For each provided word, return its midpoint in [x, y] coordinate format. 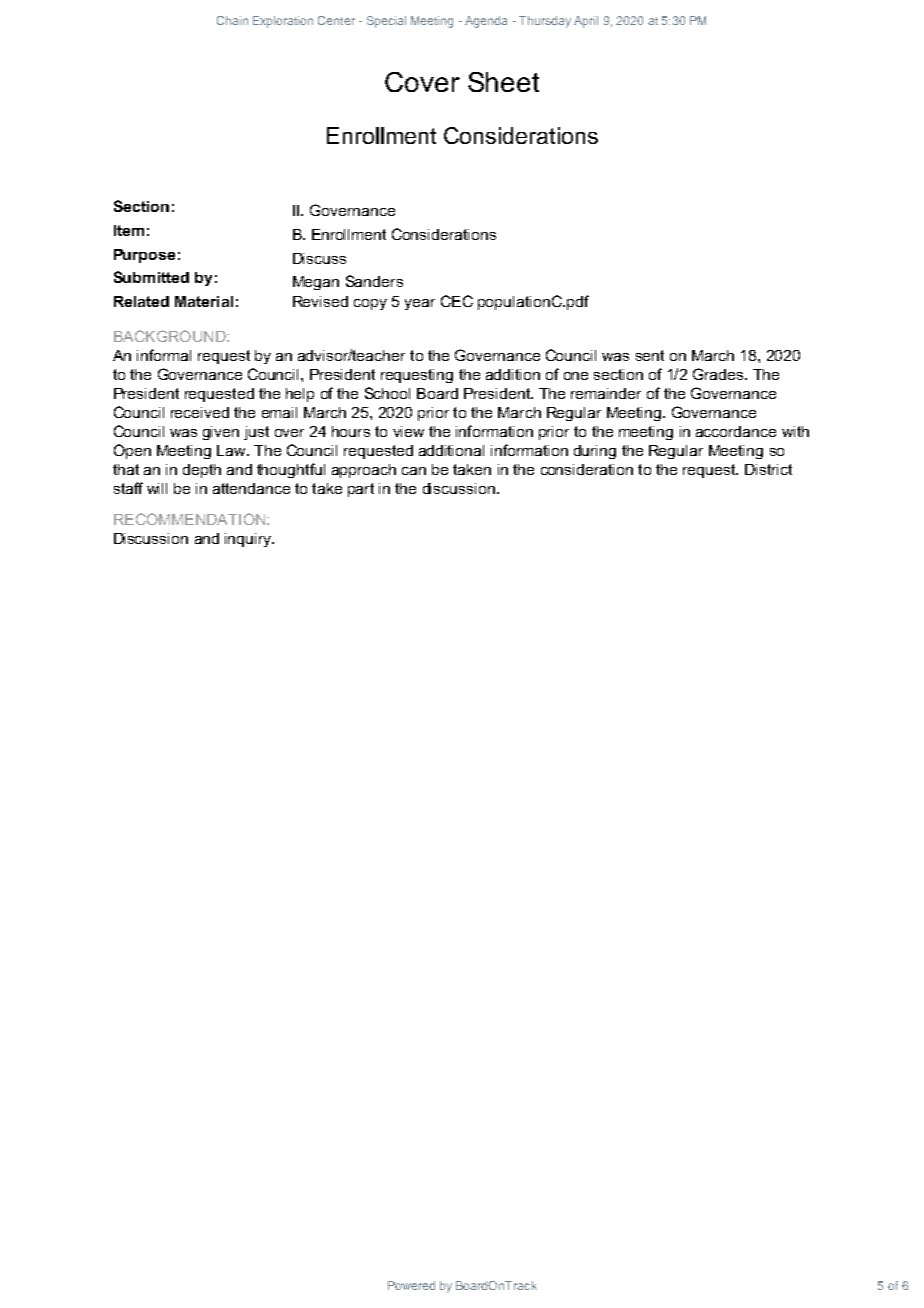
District [768, 469]
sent [650, 355]
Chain [232, 20]
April [586, 22]
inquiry [249, 540]
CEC [457, 301]
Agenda [486, 22]
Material [204, 301]
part [361, 490]
